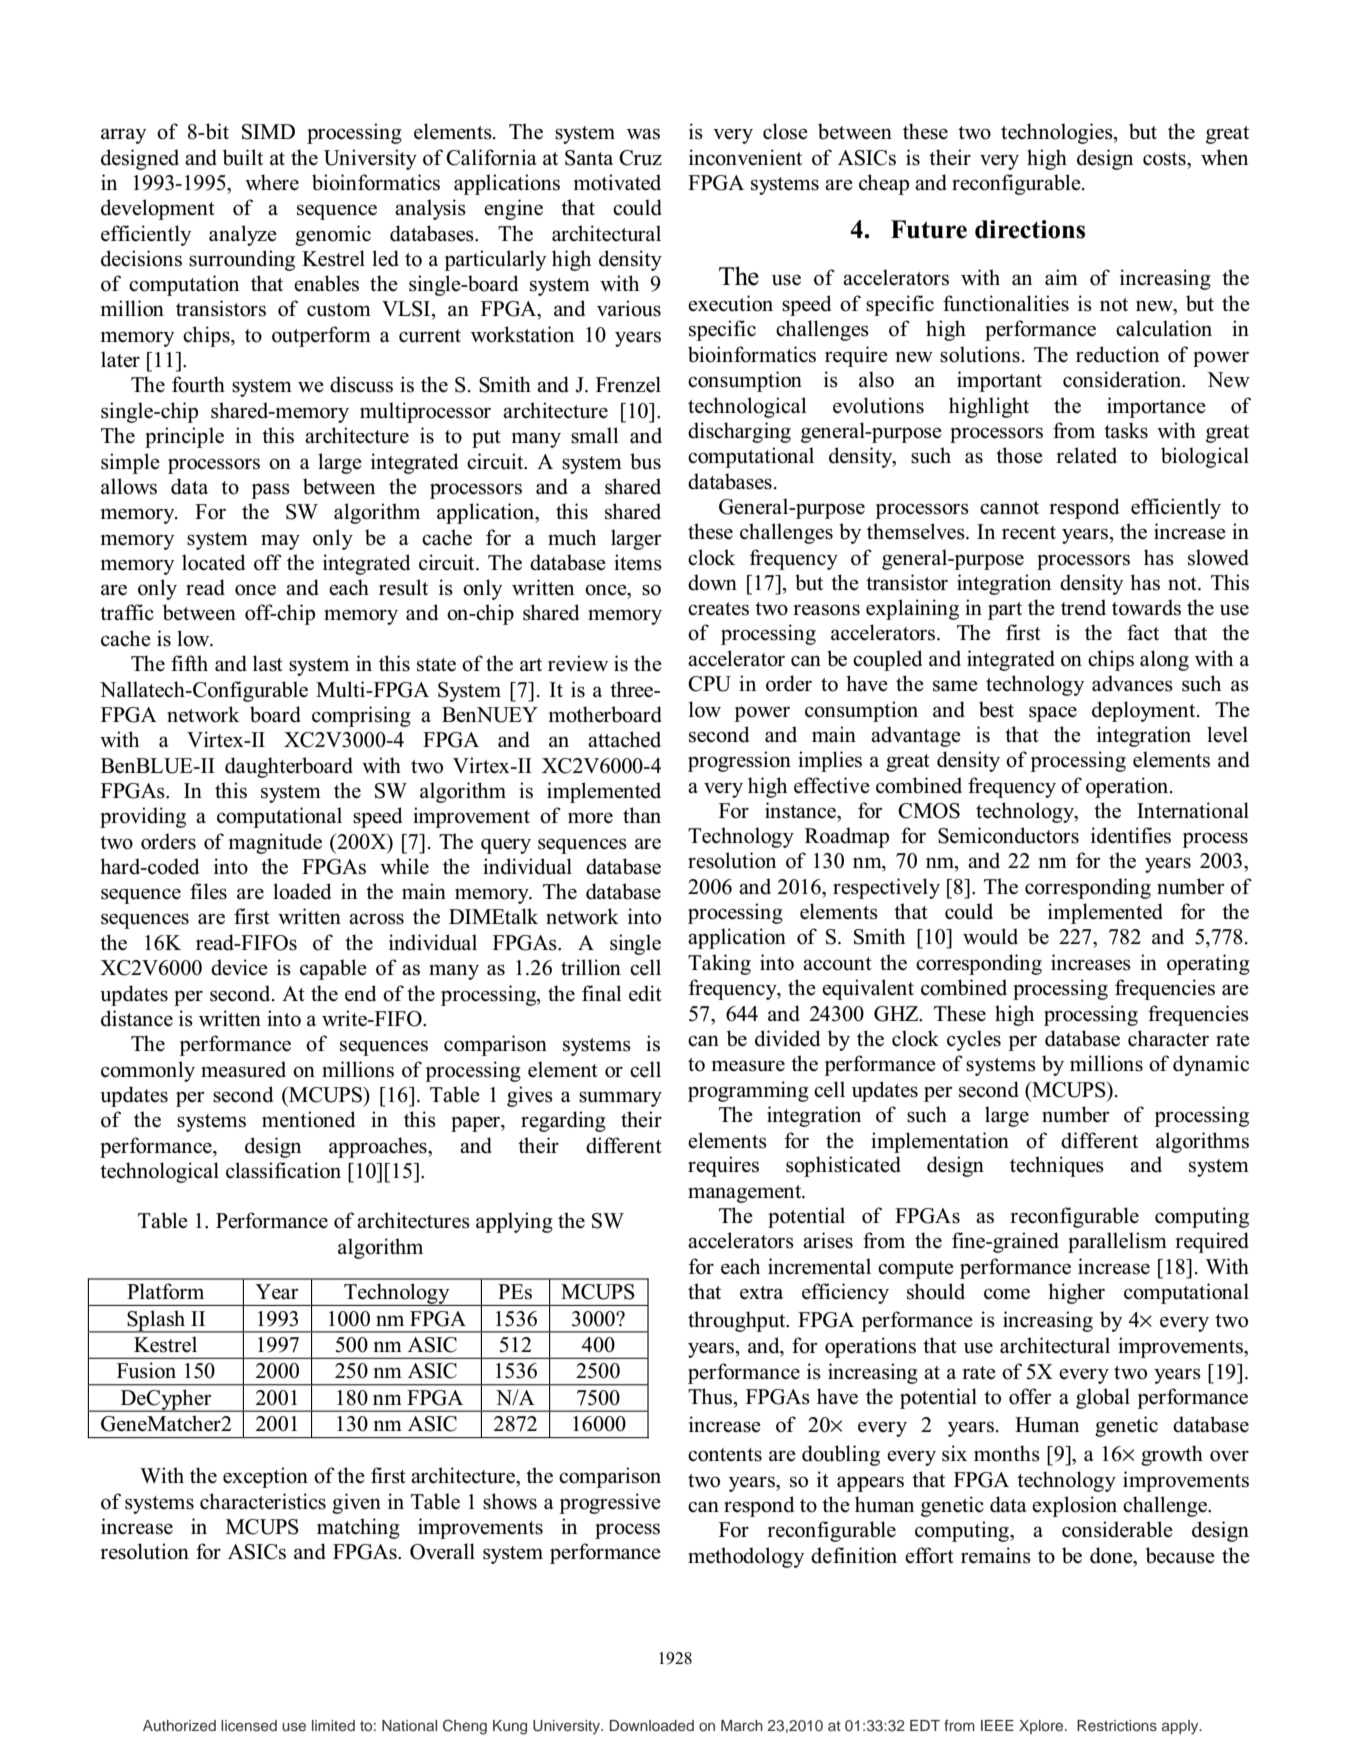  What do you see at coordinates (249, 1725) in the page?
I see `licensed` at bounding box center [249, 1725].
